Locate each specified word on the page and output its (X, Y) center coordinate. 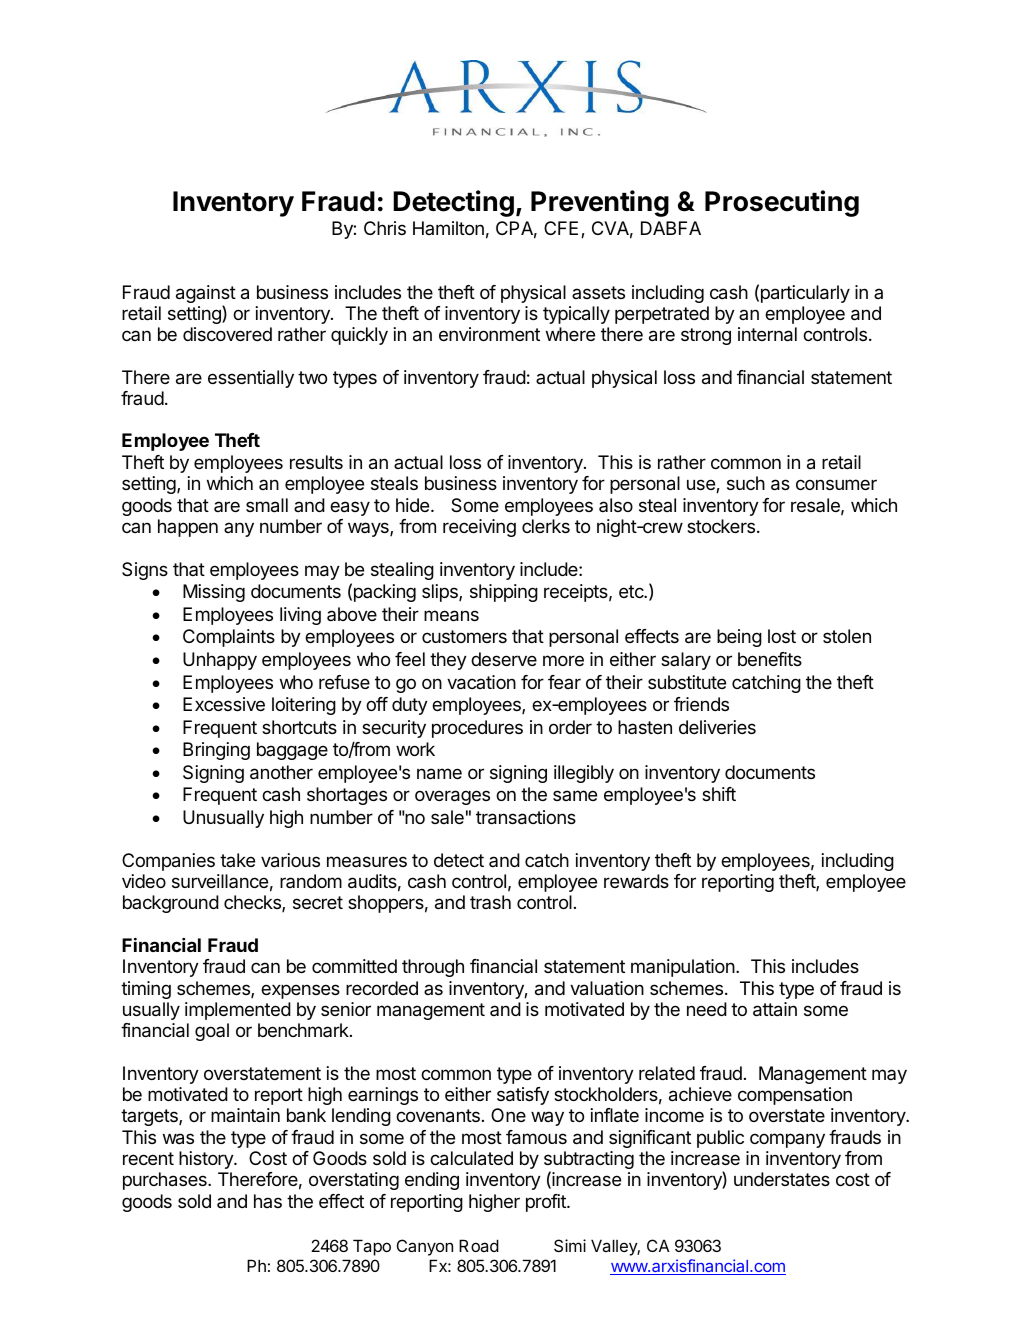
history (207, 1160)
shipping (504, 593)
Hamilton (448, 228)
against (206, 295)
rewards (636, 881)
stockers (721, 526)
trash (490, 902)
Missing (214, 593)
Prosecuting (782, 203)
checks (253, 903)
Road (479, 1245)
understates (782, 1179)
